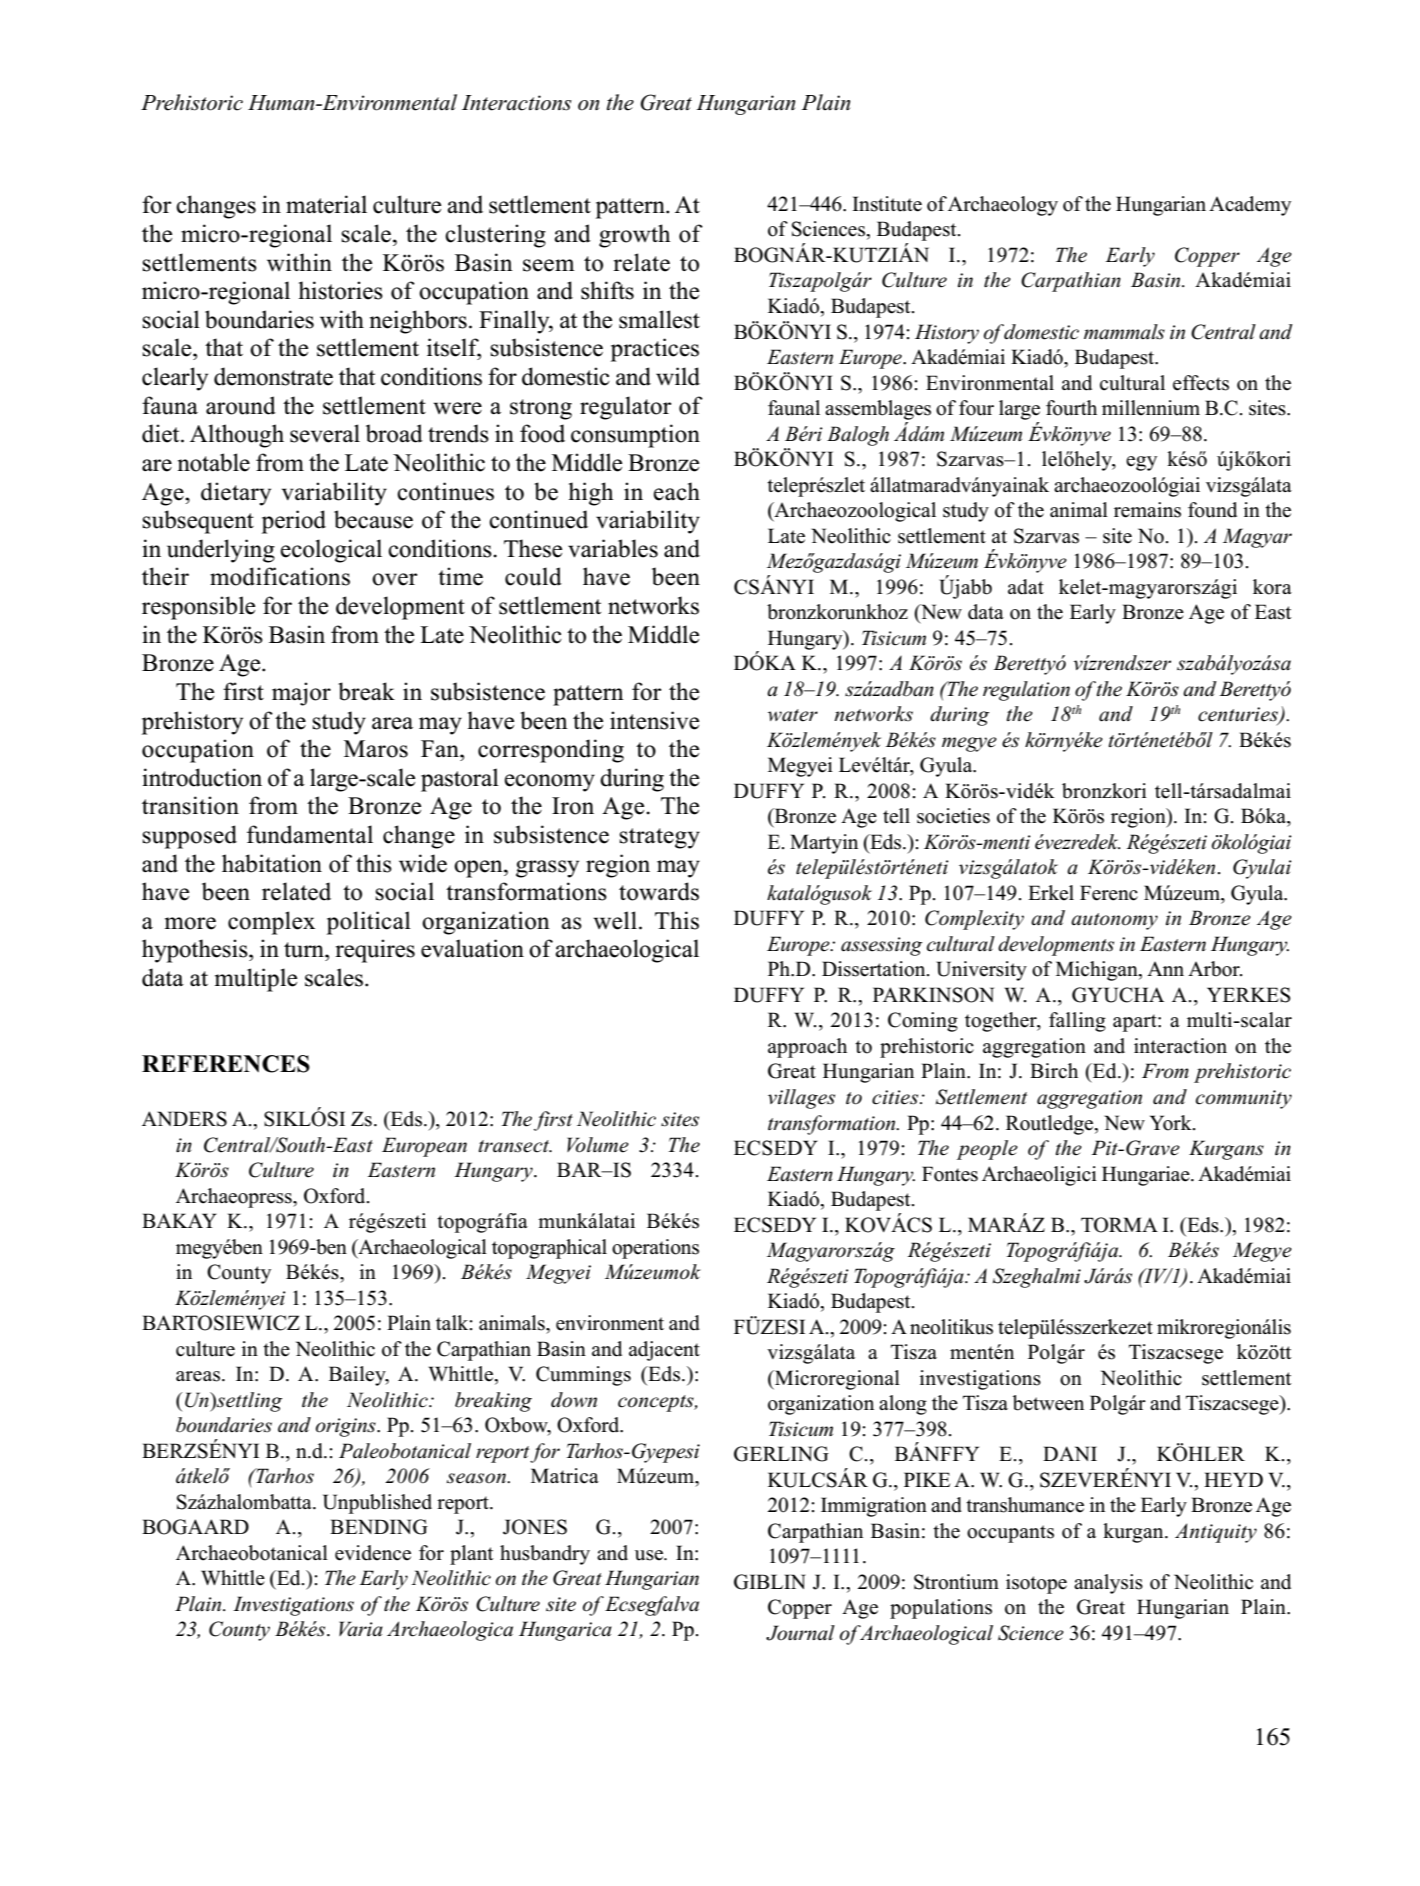 The image size is (1420, 1886). What do you see at coordinates (326, 204) in the screenshot?
I see `material` at bounding box center [326, 204].
